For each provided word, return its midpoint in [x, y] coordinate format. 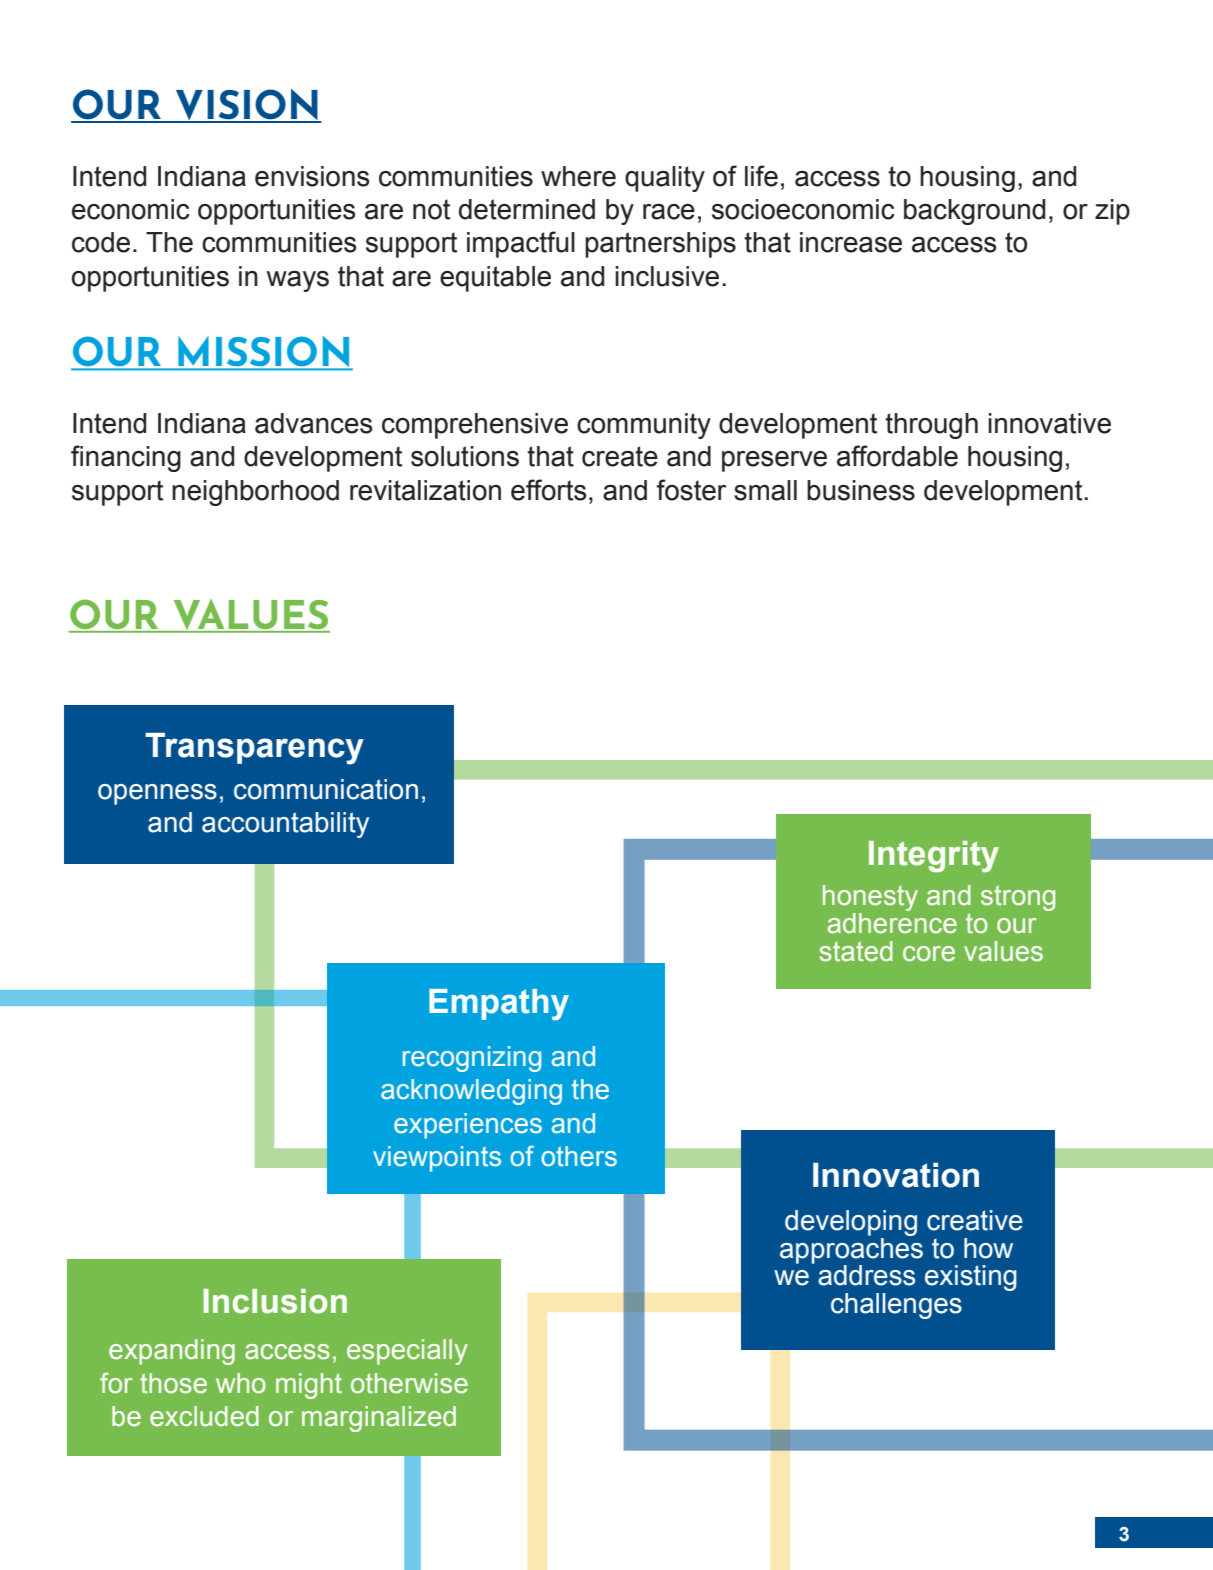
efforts [549, 490]
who [241, 1383]
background [974, 212]
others [579, 1156]
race [669, 212]
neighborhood [255, 493]
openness [157, 794]
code [101, 242]
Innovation [896, 1175]
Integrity [934, 857]
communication [326, 789]
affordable [897, 456]
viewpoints [437, 1159]
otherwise [409, 1383]
